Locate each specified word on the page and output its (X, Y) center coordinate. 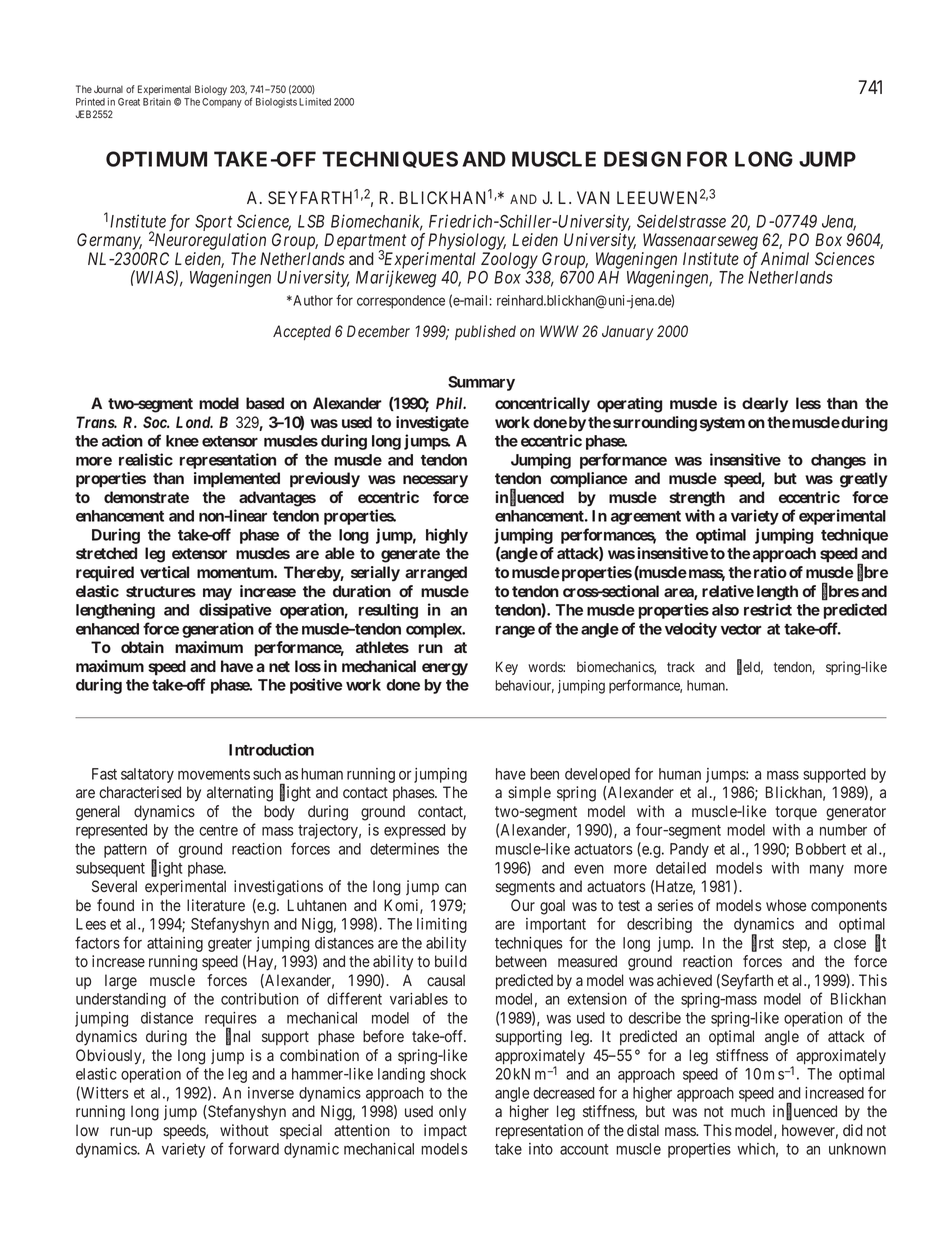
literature (216, 905)
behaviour (524, 686)
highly (447, 536)
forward (253, 1148)
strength (697, 499)
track (681, 666)
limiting (442, 925)
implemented (237, 480)
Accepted (302, 332)
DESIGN (642, 159)
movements (214, 774)
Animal (785, 258)
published (485, 332)
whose (786, 905)
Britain (157, 102)
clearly (765, 405)
